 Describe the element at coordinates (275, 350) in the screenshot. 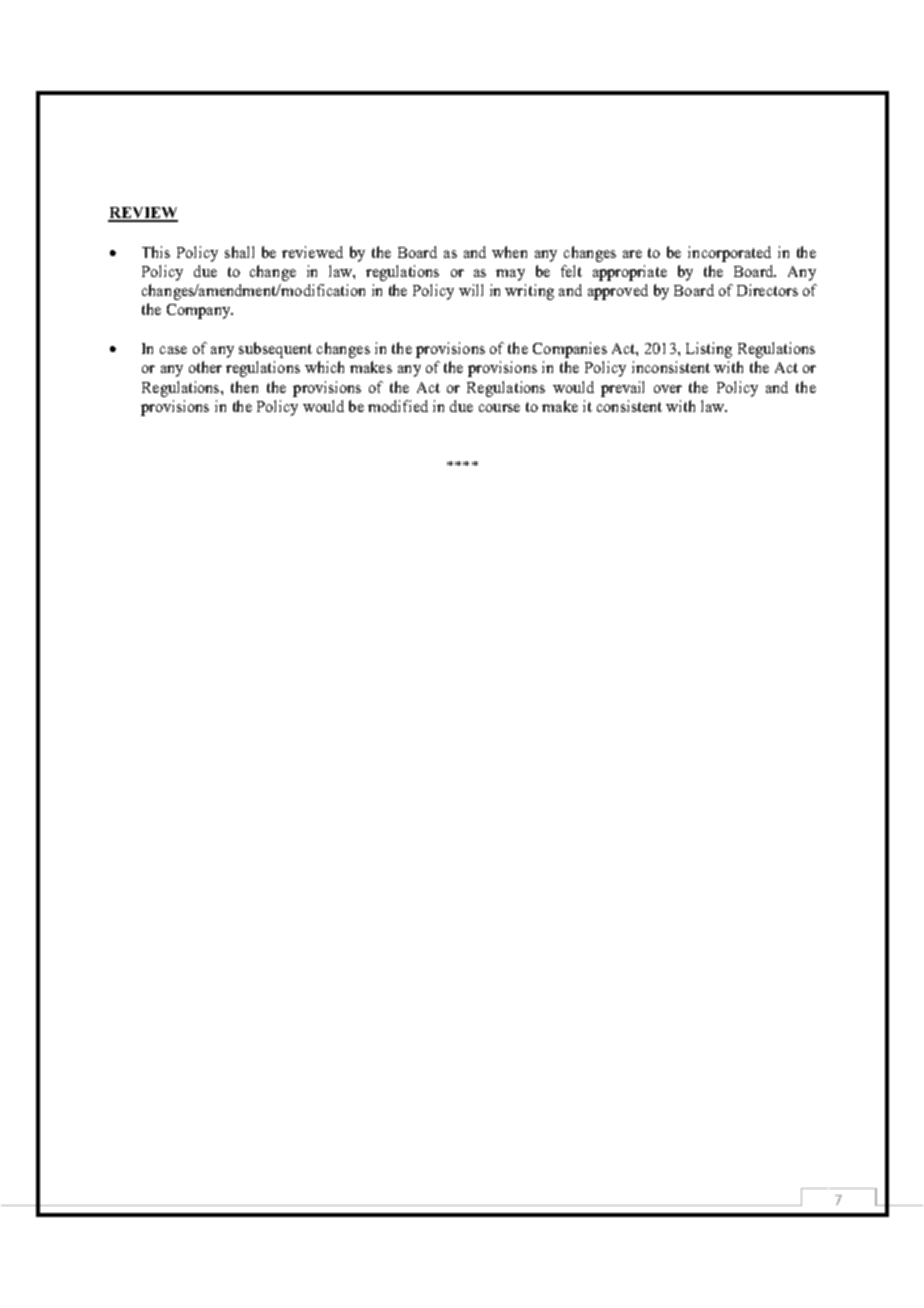

I see `subsequent` at that location.
